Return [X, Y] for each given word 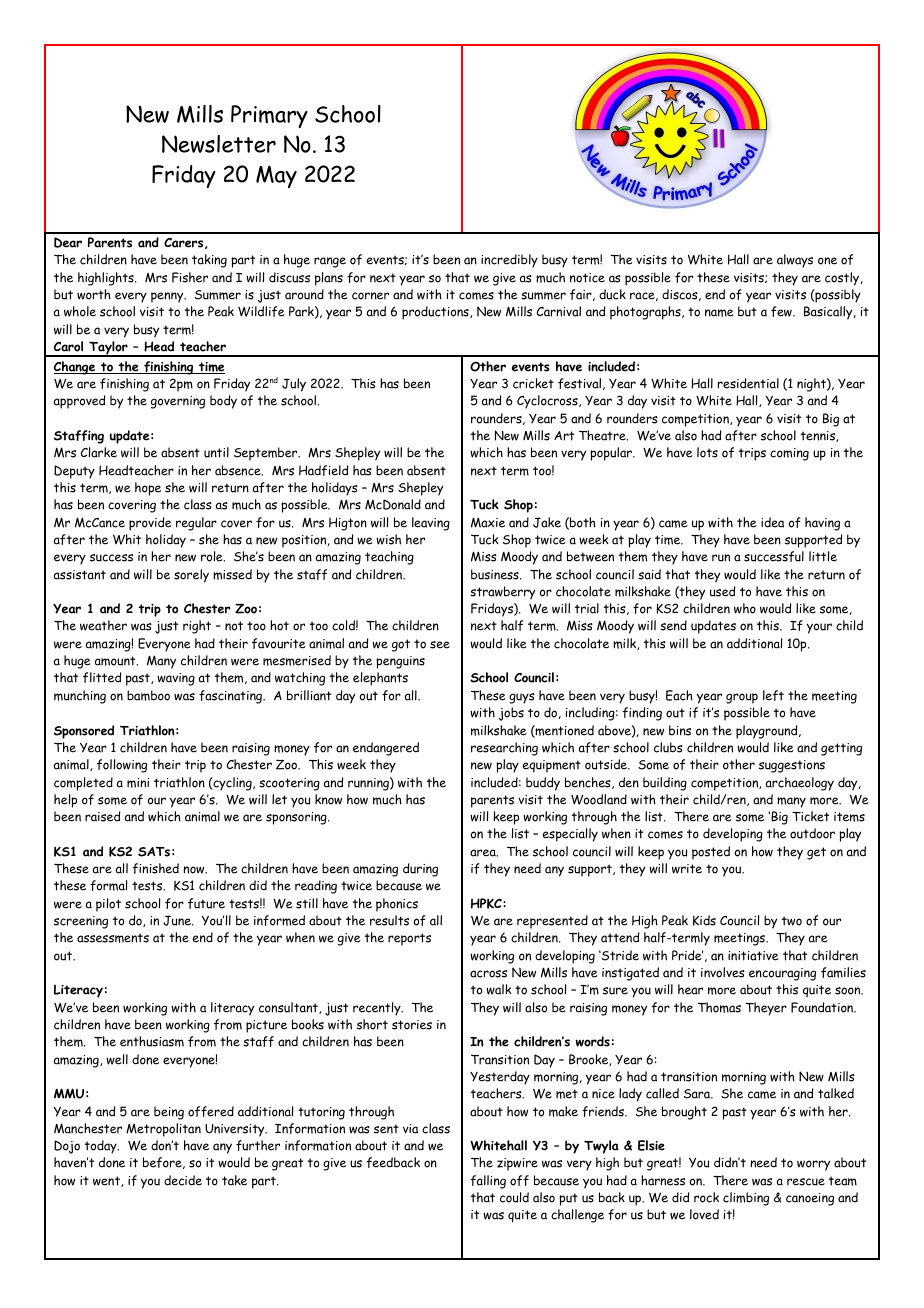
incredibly [509, 261]
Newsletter [219, 144]
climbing [746, 1199]
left [773, 695]
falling [488, 1182]
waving [176, 679]
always [795, 261]
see [440, 645]
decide [183, 1180]
